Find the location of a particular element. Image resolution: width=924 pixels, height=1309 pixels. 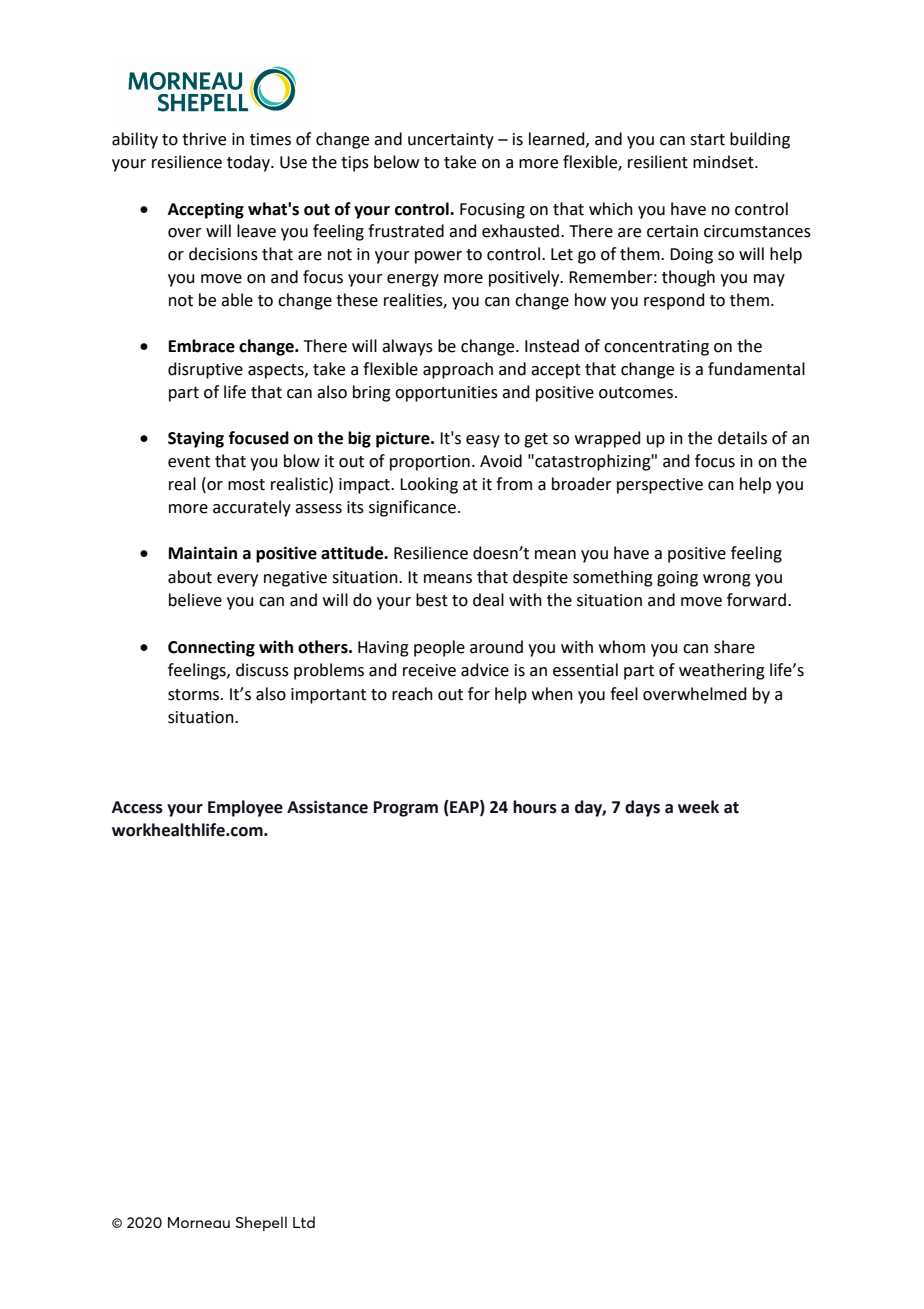

storms is located at coordinates (195, 695).
